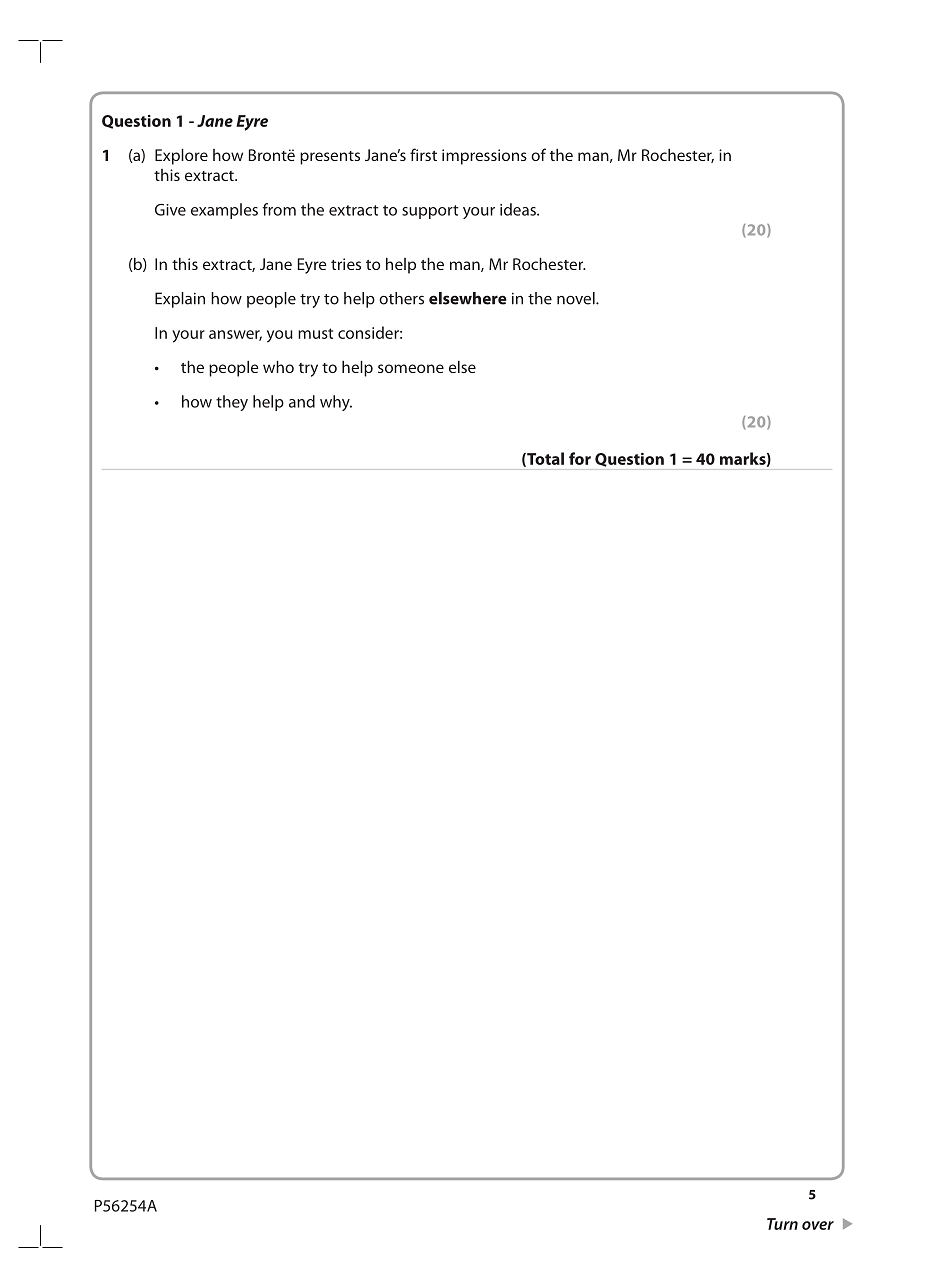  Describe the element at coordinates (577, 298) in the screenshot. I see `novel` at that location.
